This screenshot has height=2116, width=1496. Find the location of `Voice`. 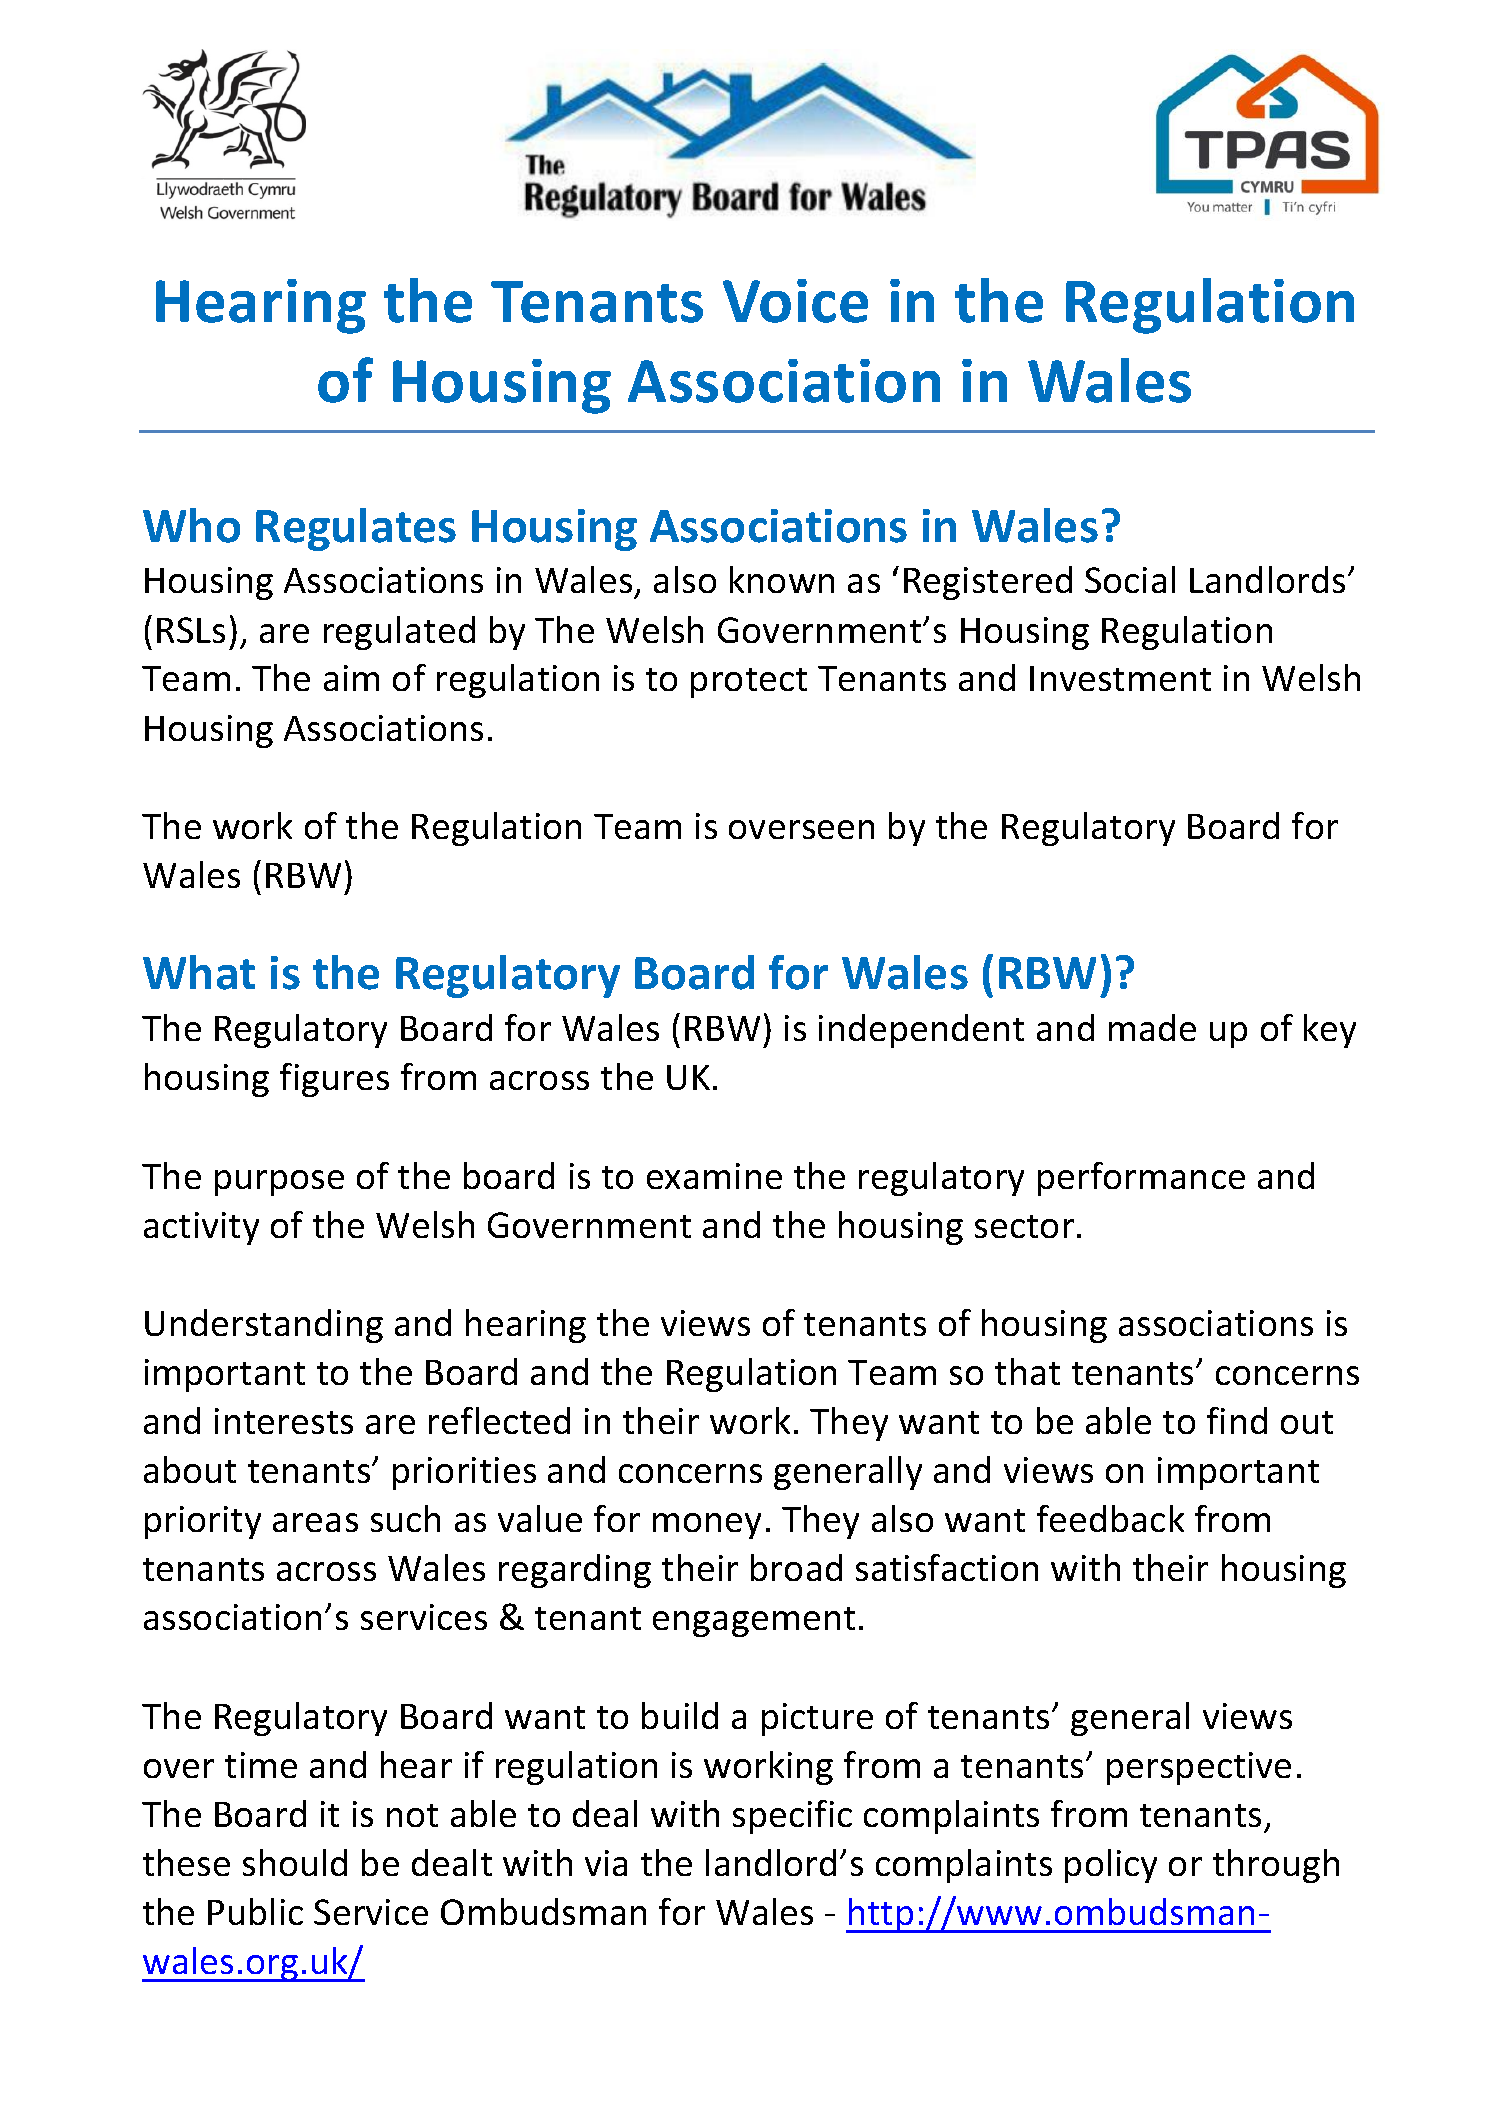

Voice is located at coordinates (795, 301).
